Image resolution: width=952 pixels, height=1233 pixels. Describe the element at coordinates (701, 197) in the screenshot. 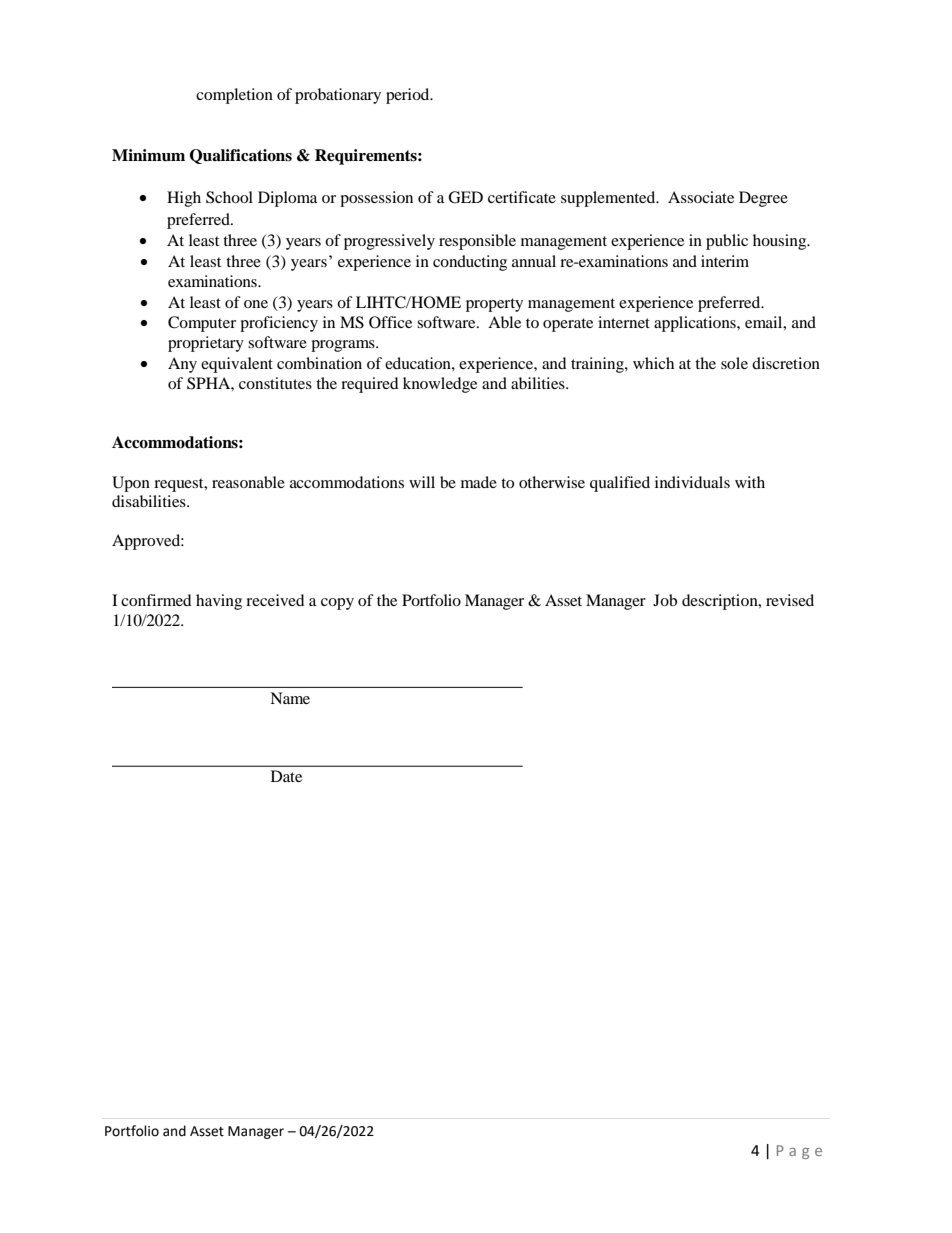

I see `Associate` at that location.
